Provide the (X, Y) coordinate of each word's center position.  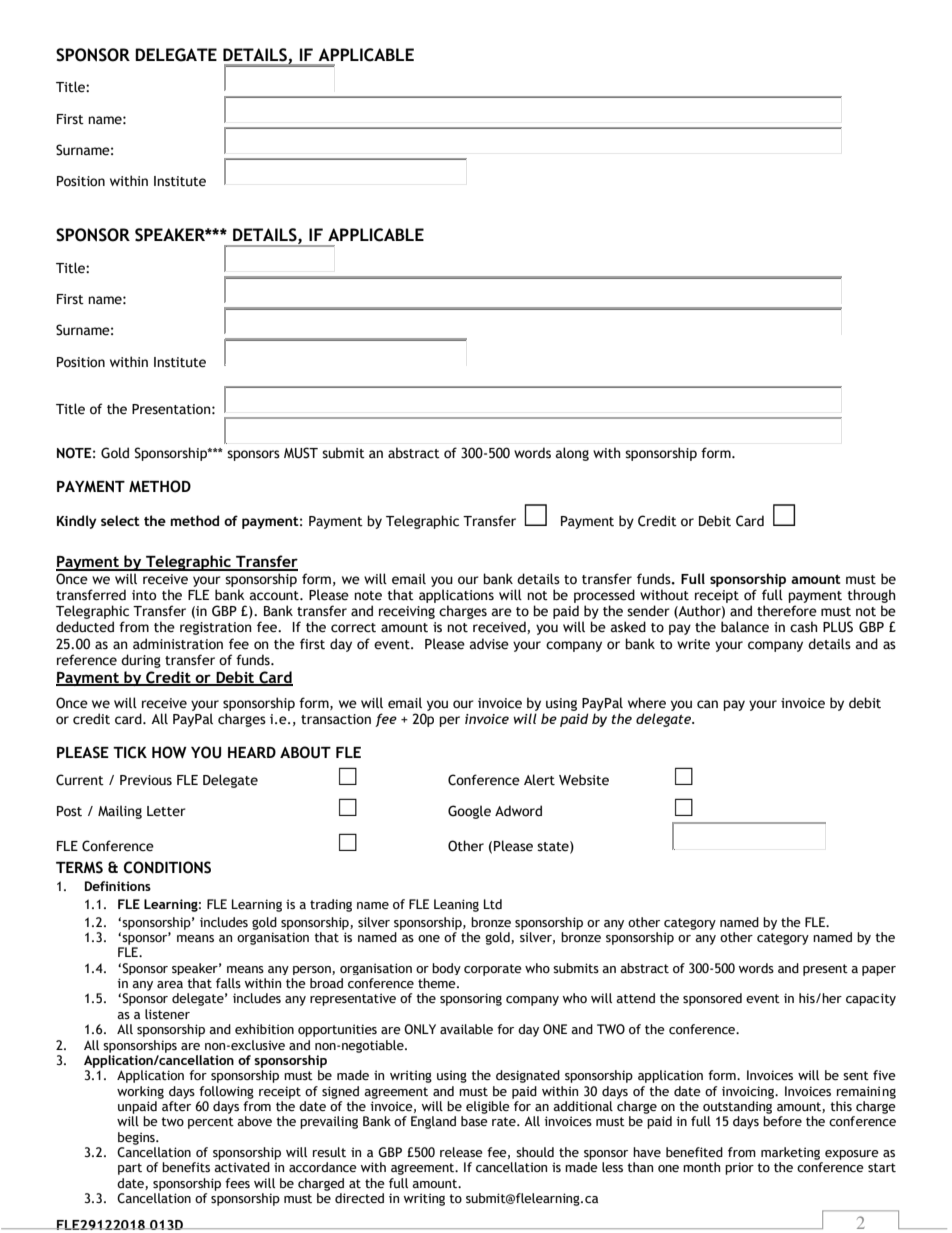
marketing (790, 1153)
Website (584, 780)
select (120, 520)
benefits (186, 1167)
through (872, 596)
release (461, 1152)
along (572, 454)
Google (469, 812)
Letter (166, 811)
